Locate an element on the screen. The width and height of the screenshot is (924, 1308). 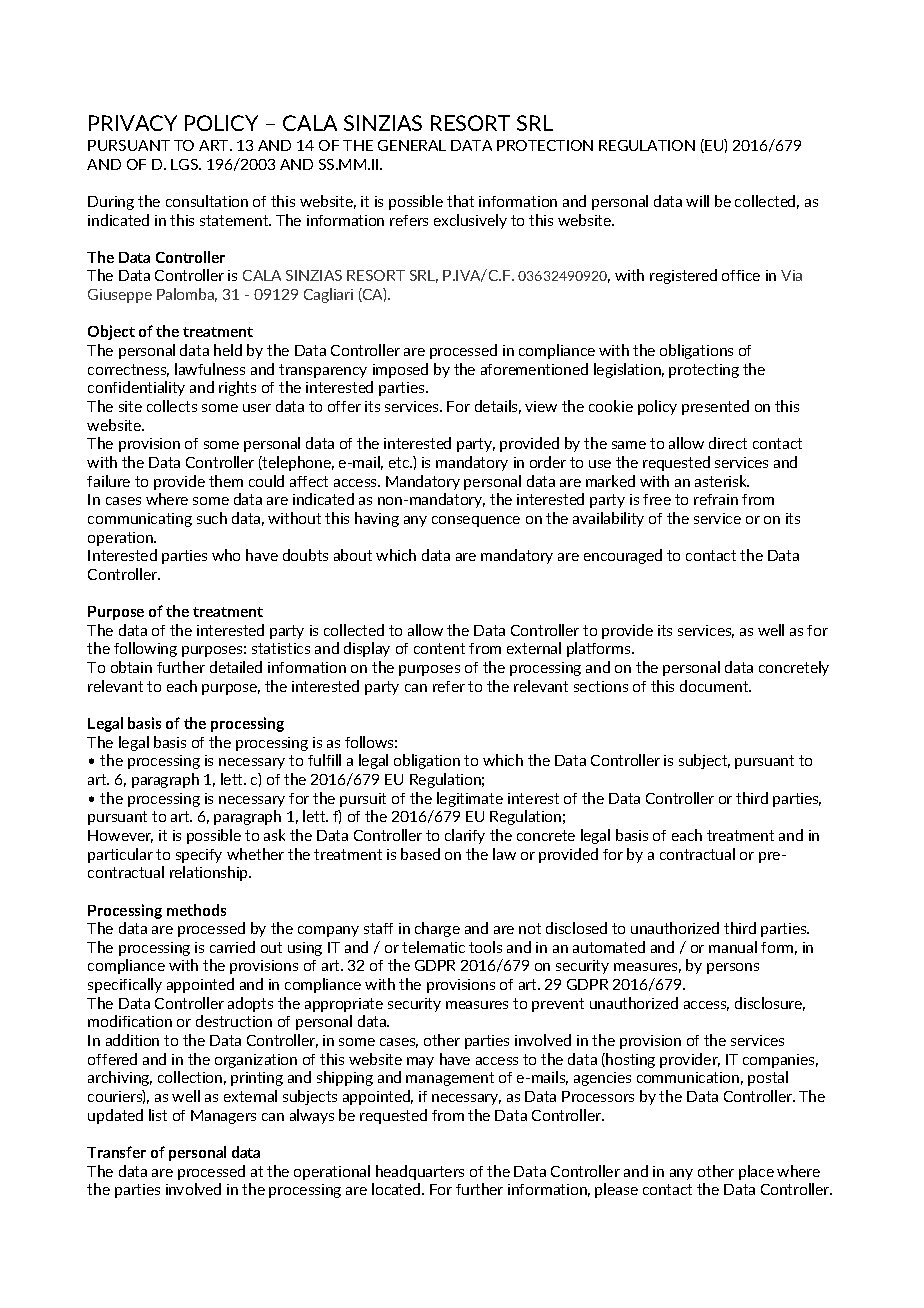
GENERAL is located at coordinates (412, 145).
